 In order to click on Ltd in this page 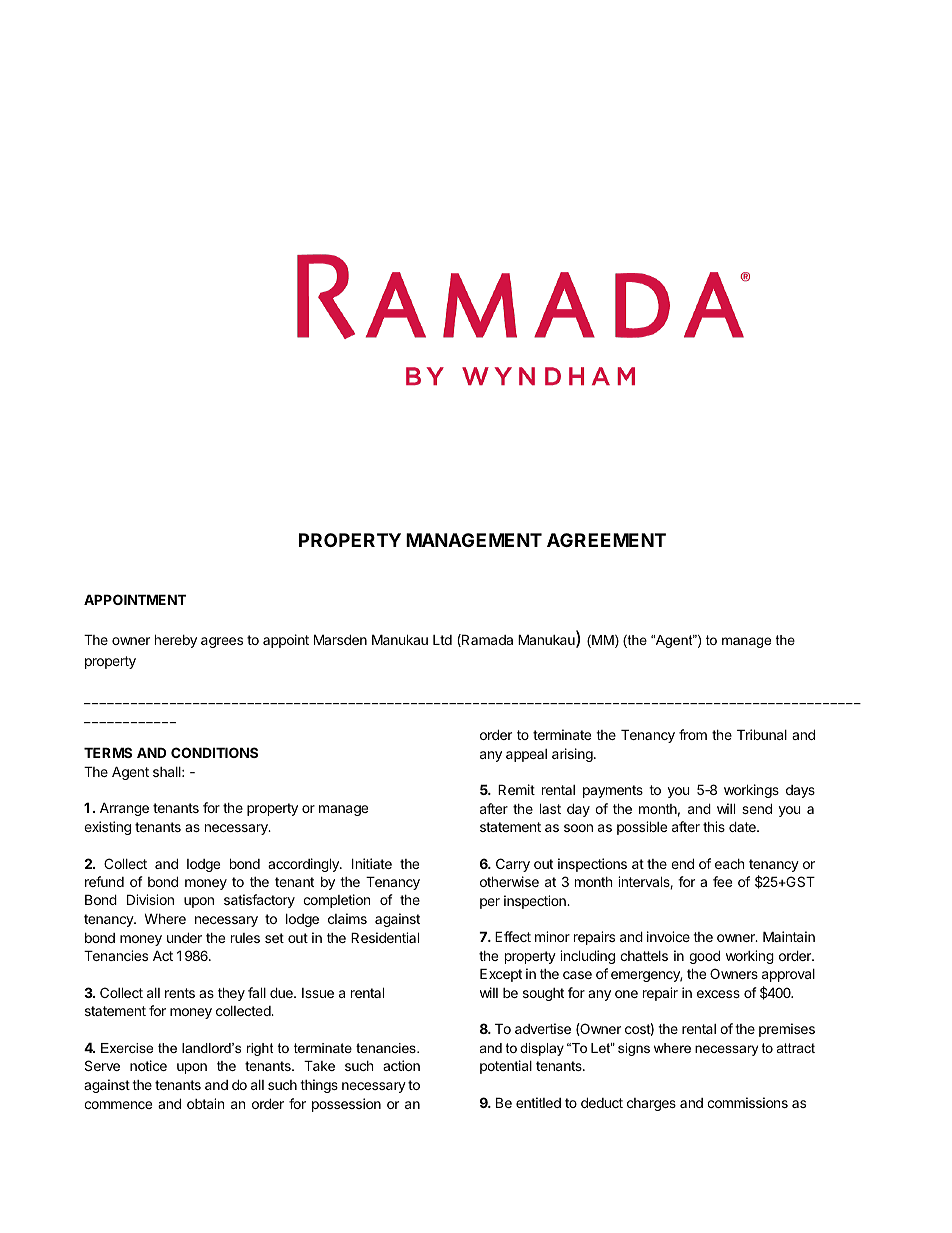, I will do `click(442, 640)`.
